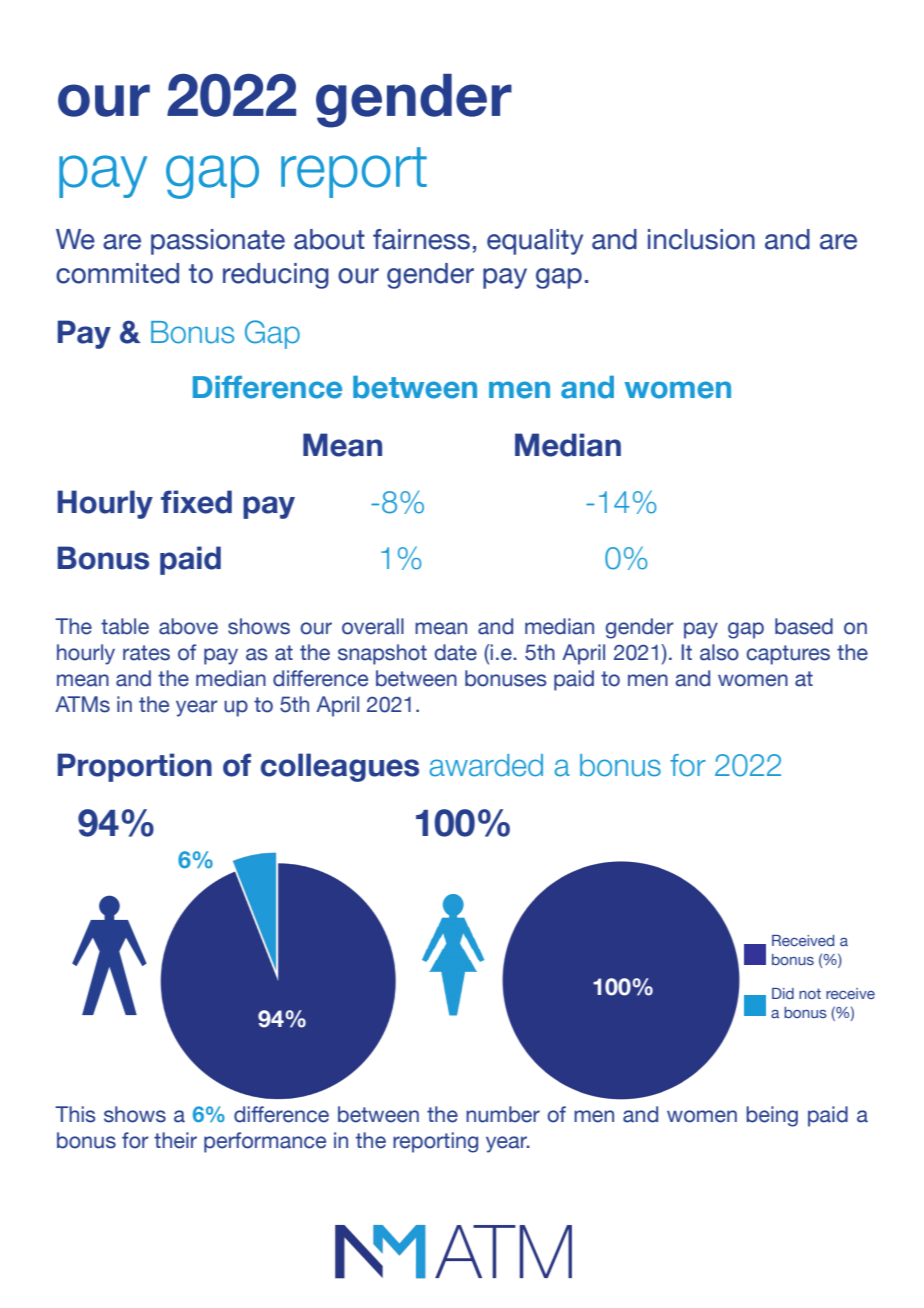  I want to click on based, so click(804, 626).
